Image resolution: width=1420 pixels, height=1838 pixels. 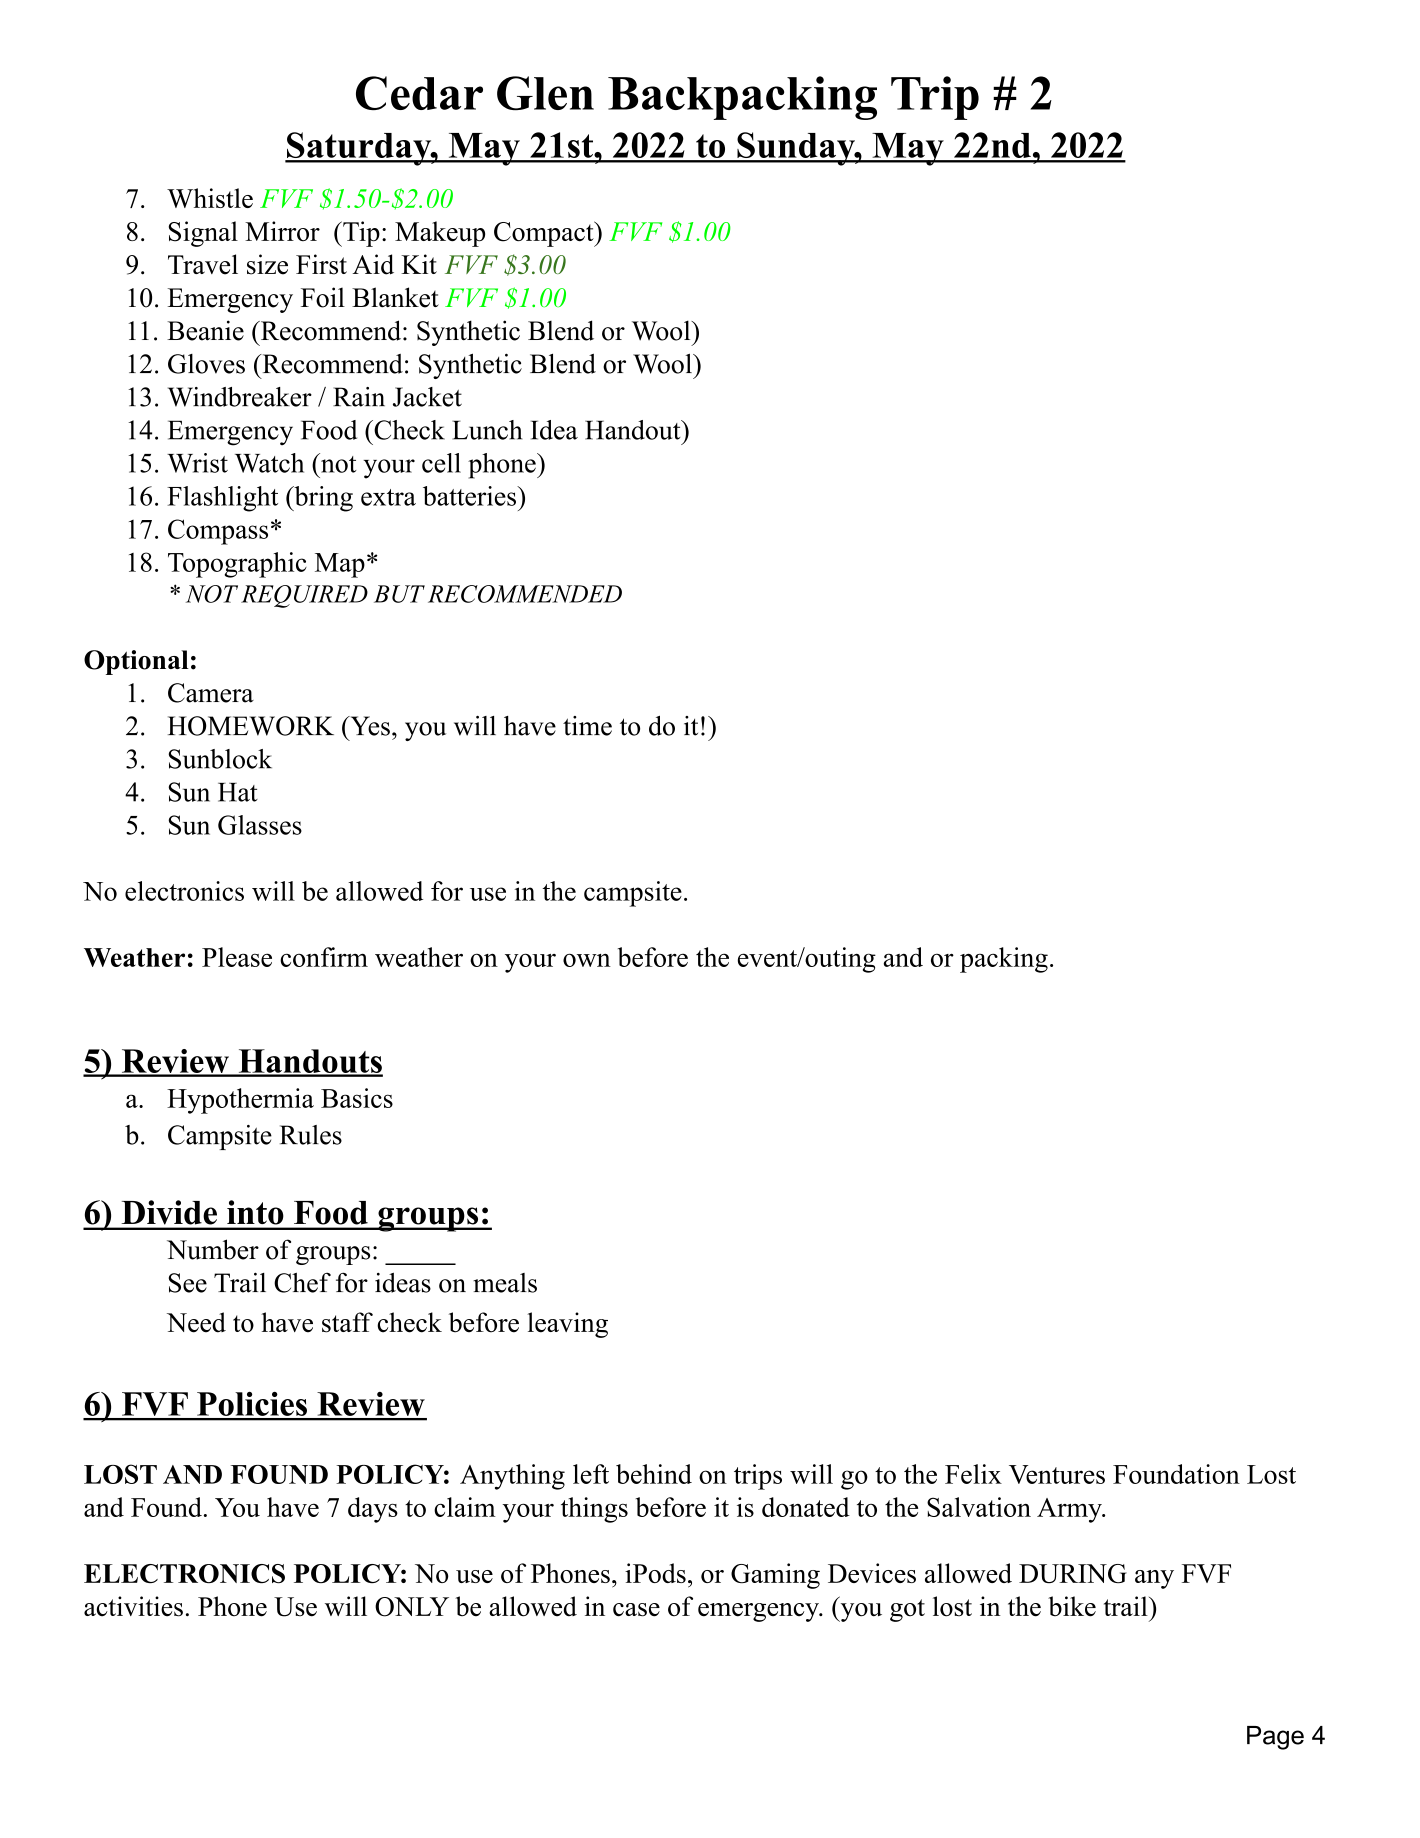 What do you see at coordinates (545, 93) in the image?
I see `Glen` at bounding box center [545, 93].
